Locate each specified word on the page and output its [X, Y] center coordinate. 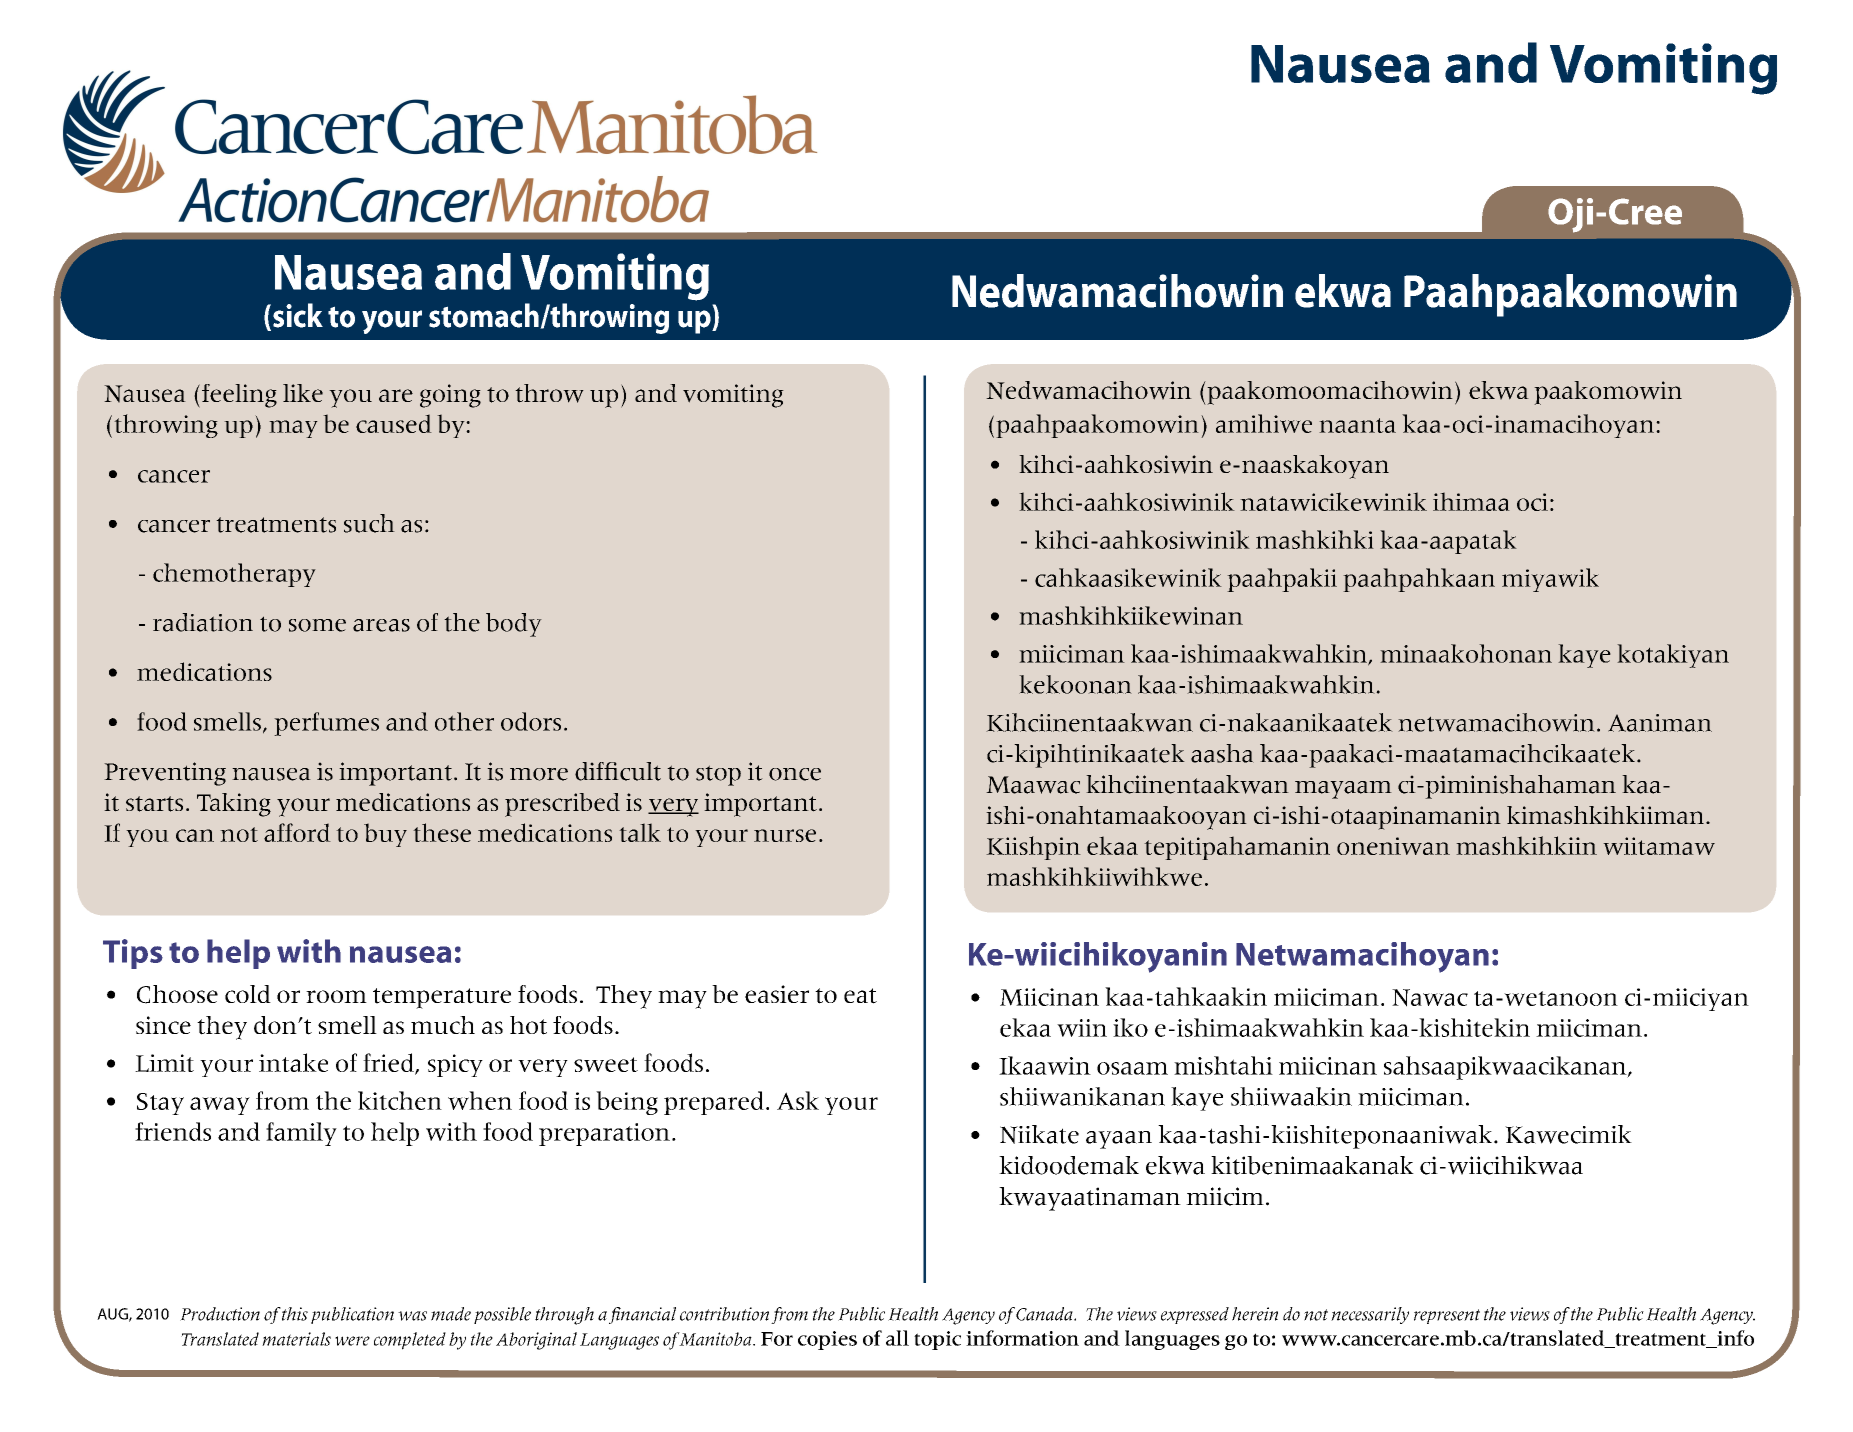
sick [298, 315]
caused [394, 423]
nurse [785, 835]
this [295, 1314]
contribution [724, 1314]
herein [1255, 1314]
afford [297, 832]
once [795, 774]
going [450, 396]
